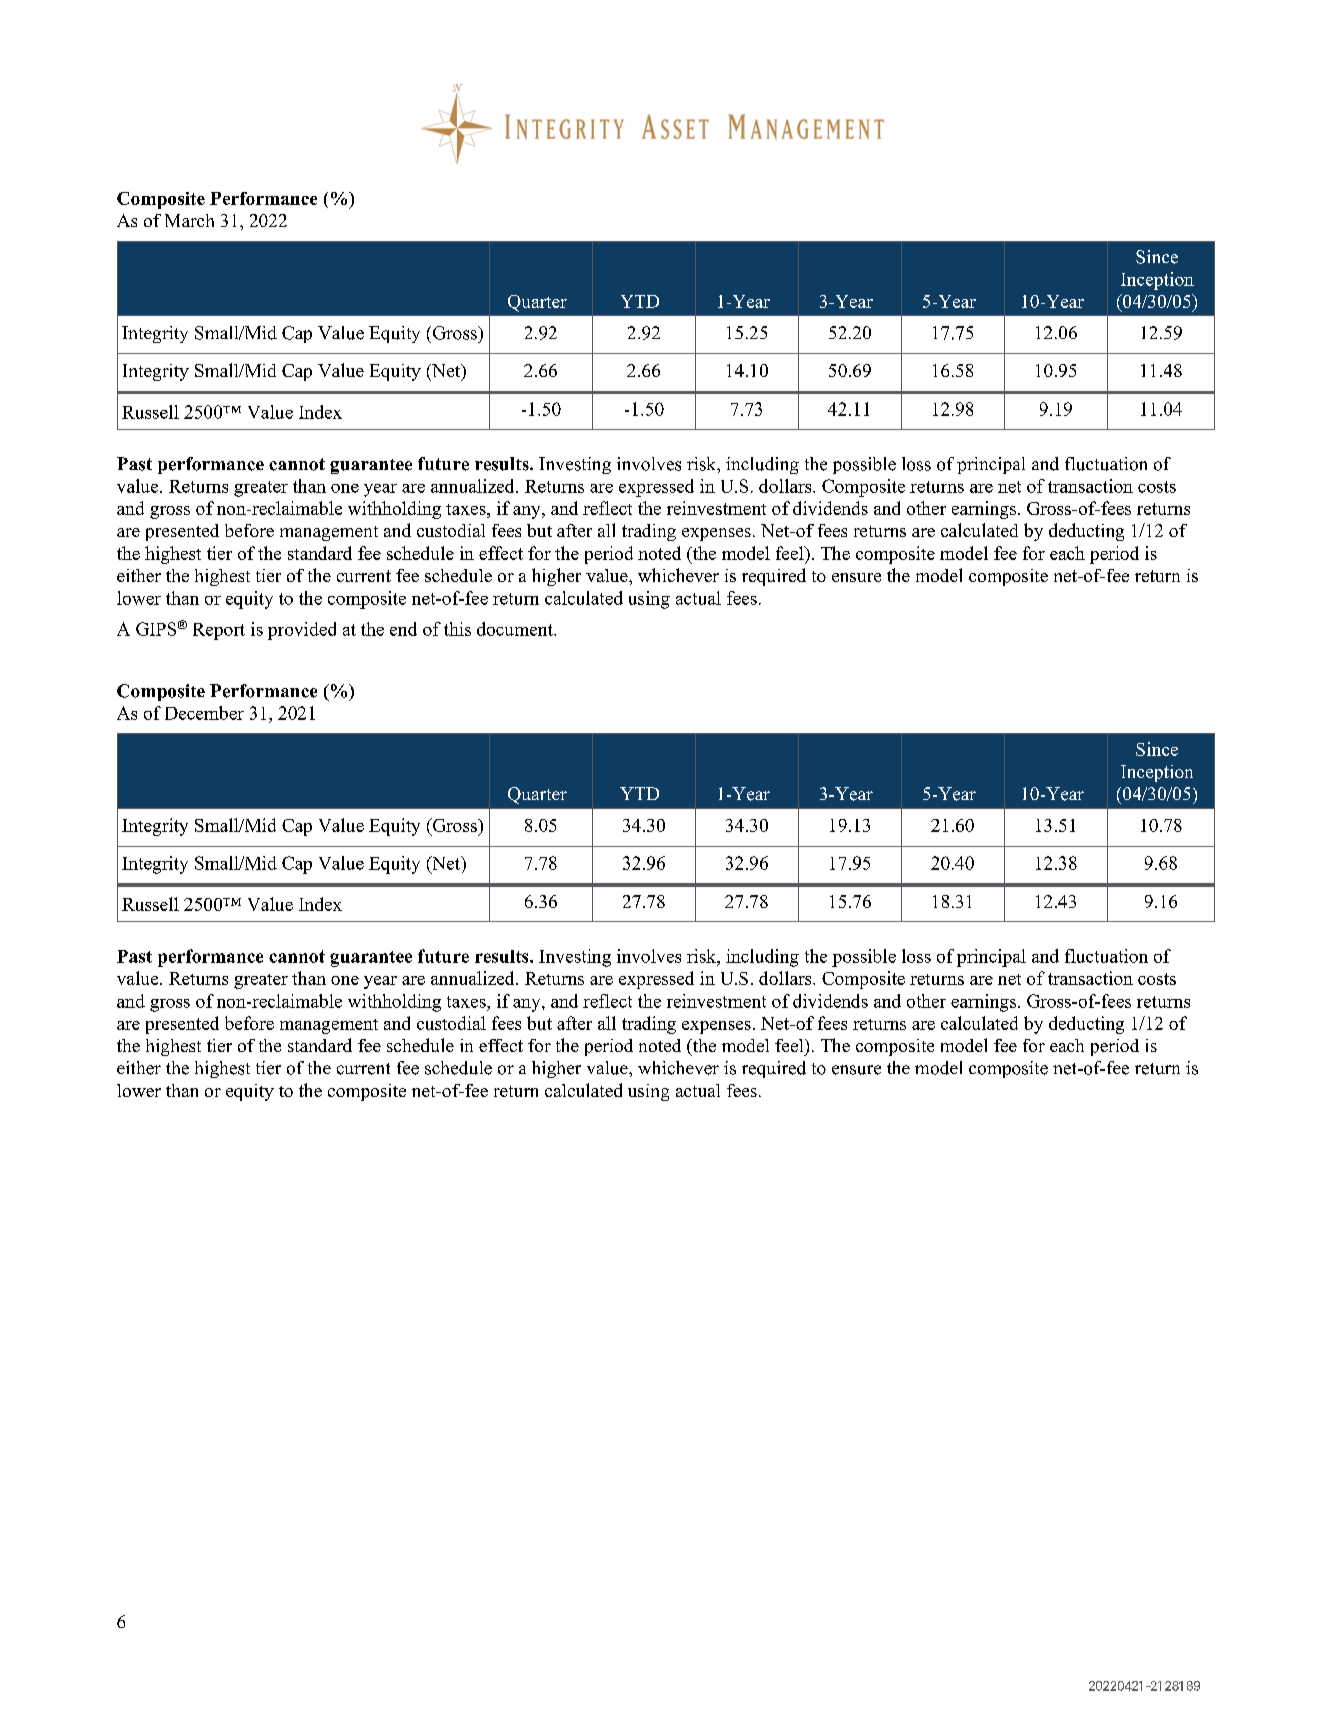 The image size is (1321, 1710). I want to click on Report, so click(219, 631).
